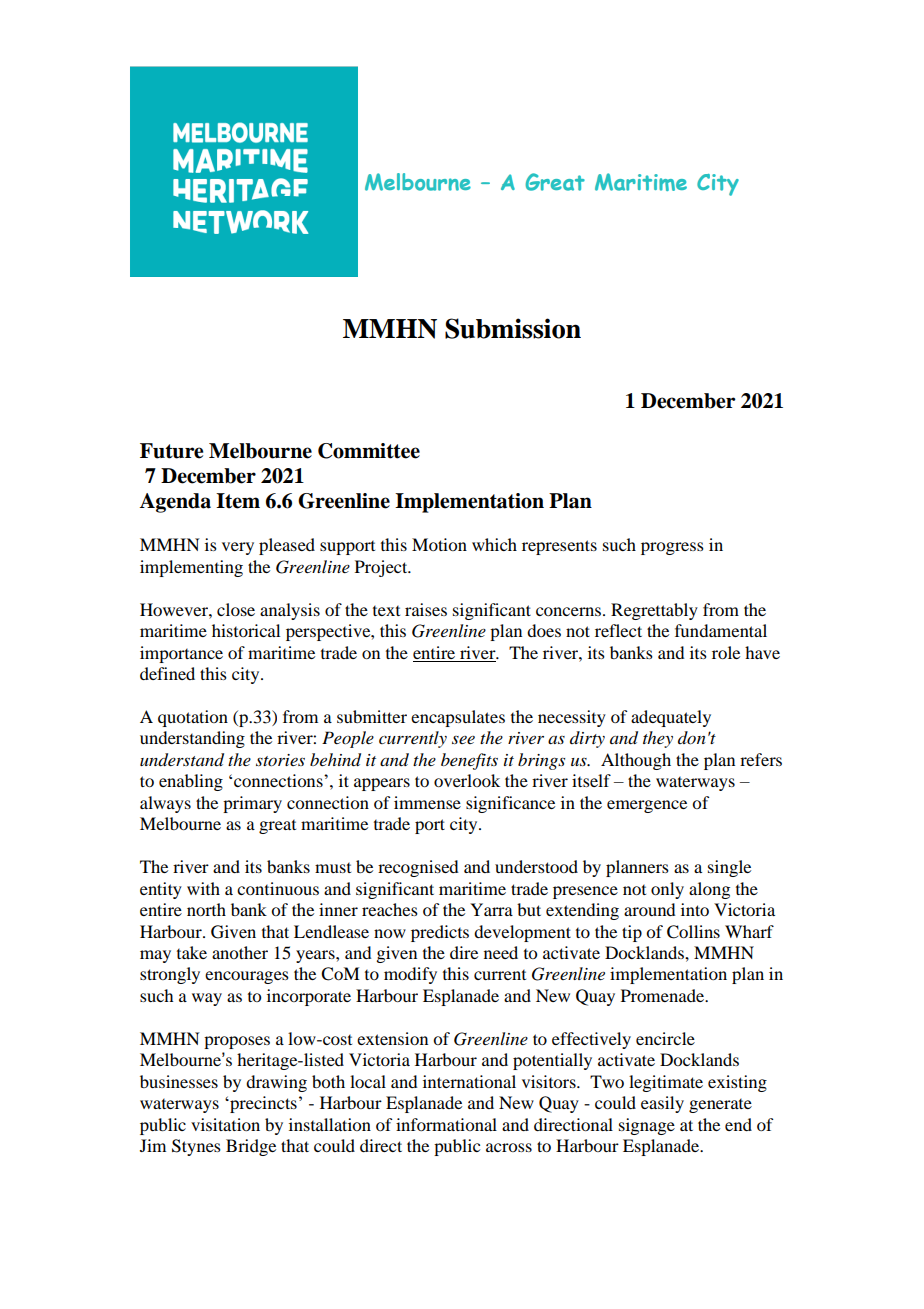  What do you see at coordinates (513, 328) in the screenshot?
I see `Submission` at bounding box center [513, 328].
